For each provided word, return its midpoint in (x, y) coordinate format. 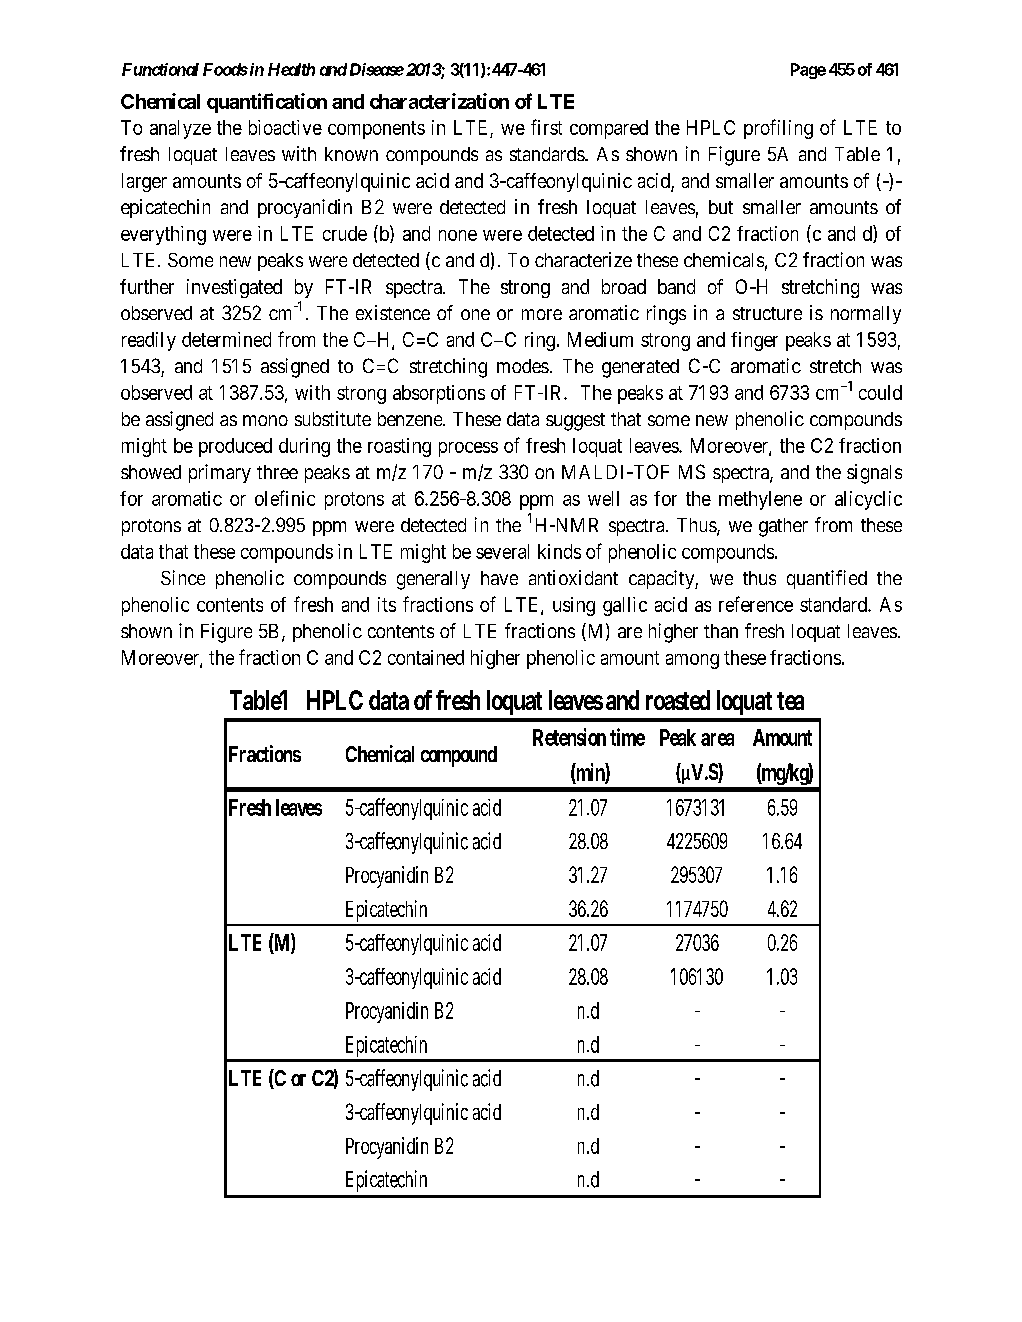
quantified (827, 579)
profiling (778, 129)
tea (790, 701)
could (880, 392)
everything (163, 235)
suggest (575, 422)
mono (265, 420)
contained (426, 657)
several (502, 551)
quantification (267, 103)
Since (183, 577)
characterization (439, 101)
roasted (678, 700)
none (458, 235)
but (721, 207)
